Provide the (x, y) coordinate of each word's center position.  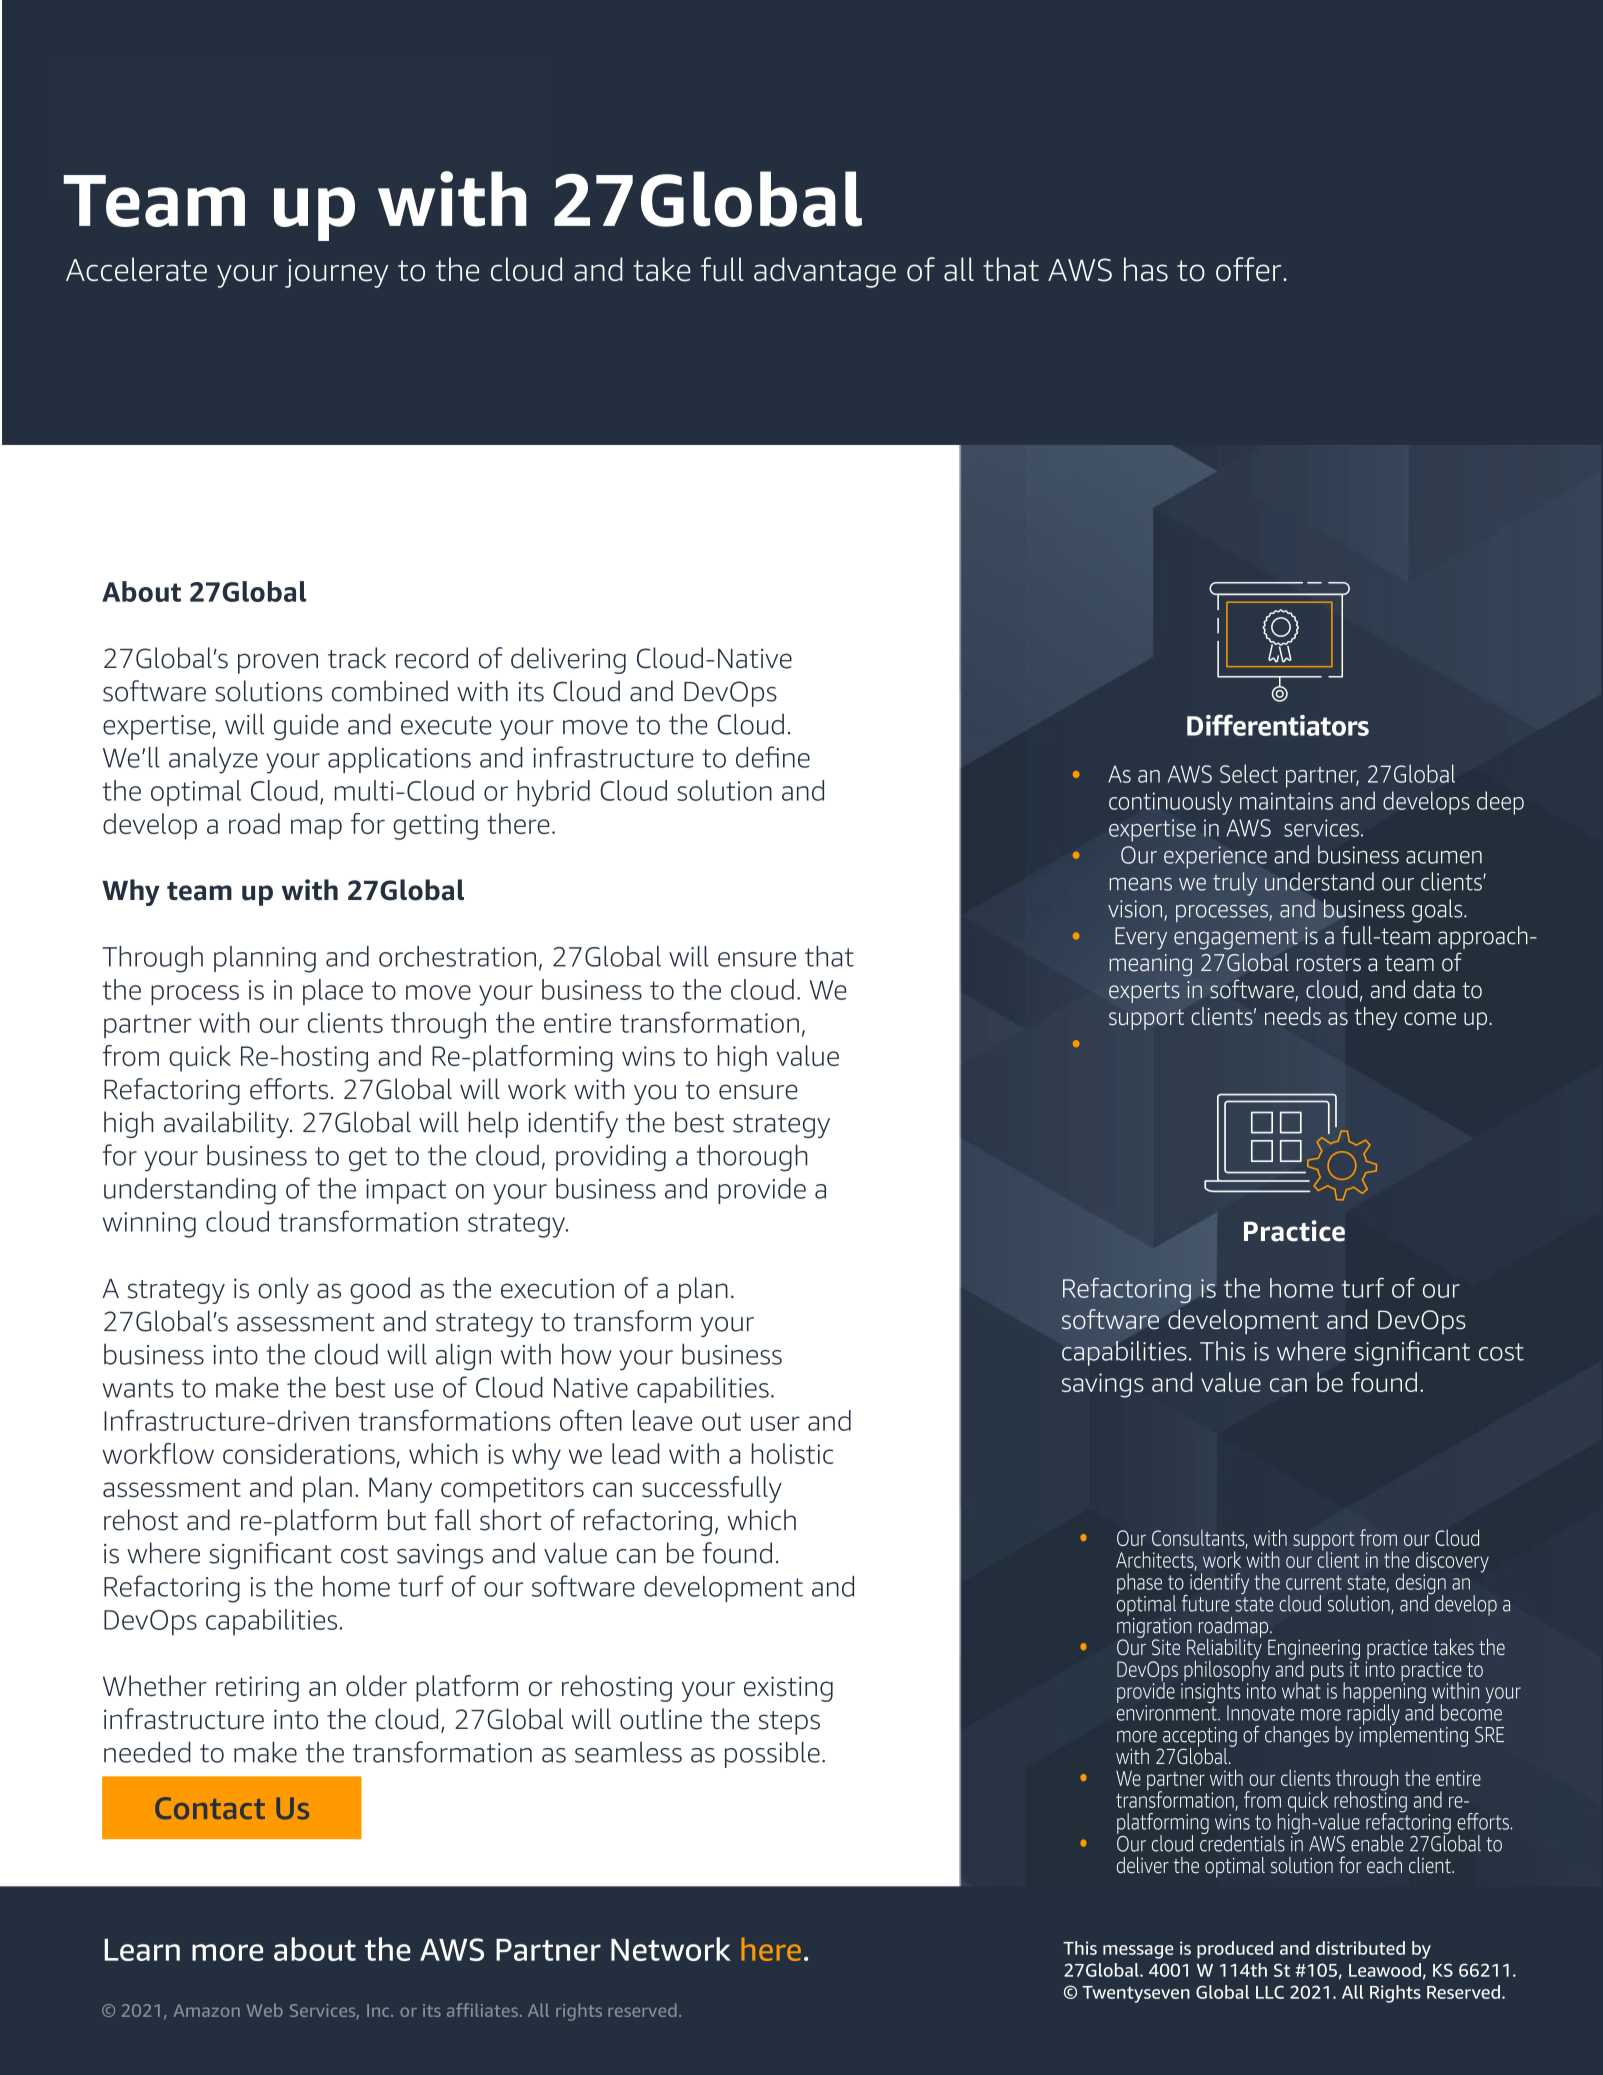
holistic (792, 1453)
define (773, 757)
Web (265, 2010)
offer (1250, 269)
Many (400, 1490)
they (1375, 1018)
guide (306, 727)
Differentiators (1278, 725)
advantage (825, 272)
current (1314, 1582)
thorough (752, 1158)
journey (337, 273)
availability (228, 1124)
